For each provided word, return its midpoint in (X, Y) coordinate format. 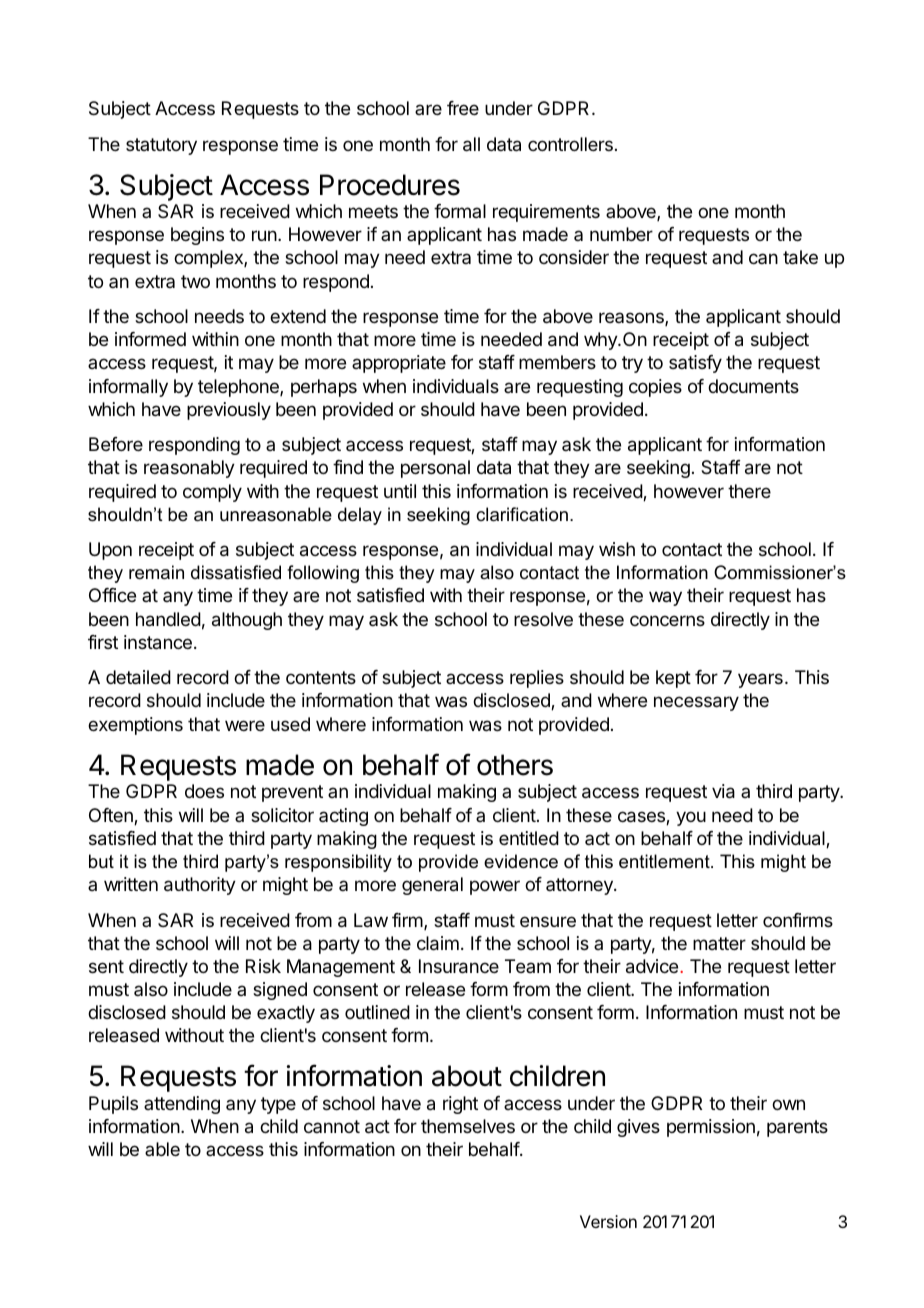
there (749, 491)
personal (435, 469)
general (432, 886)
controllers (570, 144)
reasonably (189, 469)
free (463, 108)
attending (182, 1105)
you (691, 818)
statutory (161, 146)
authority (200, 886)
